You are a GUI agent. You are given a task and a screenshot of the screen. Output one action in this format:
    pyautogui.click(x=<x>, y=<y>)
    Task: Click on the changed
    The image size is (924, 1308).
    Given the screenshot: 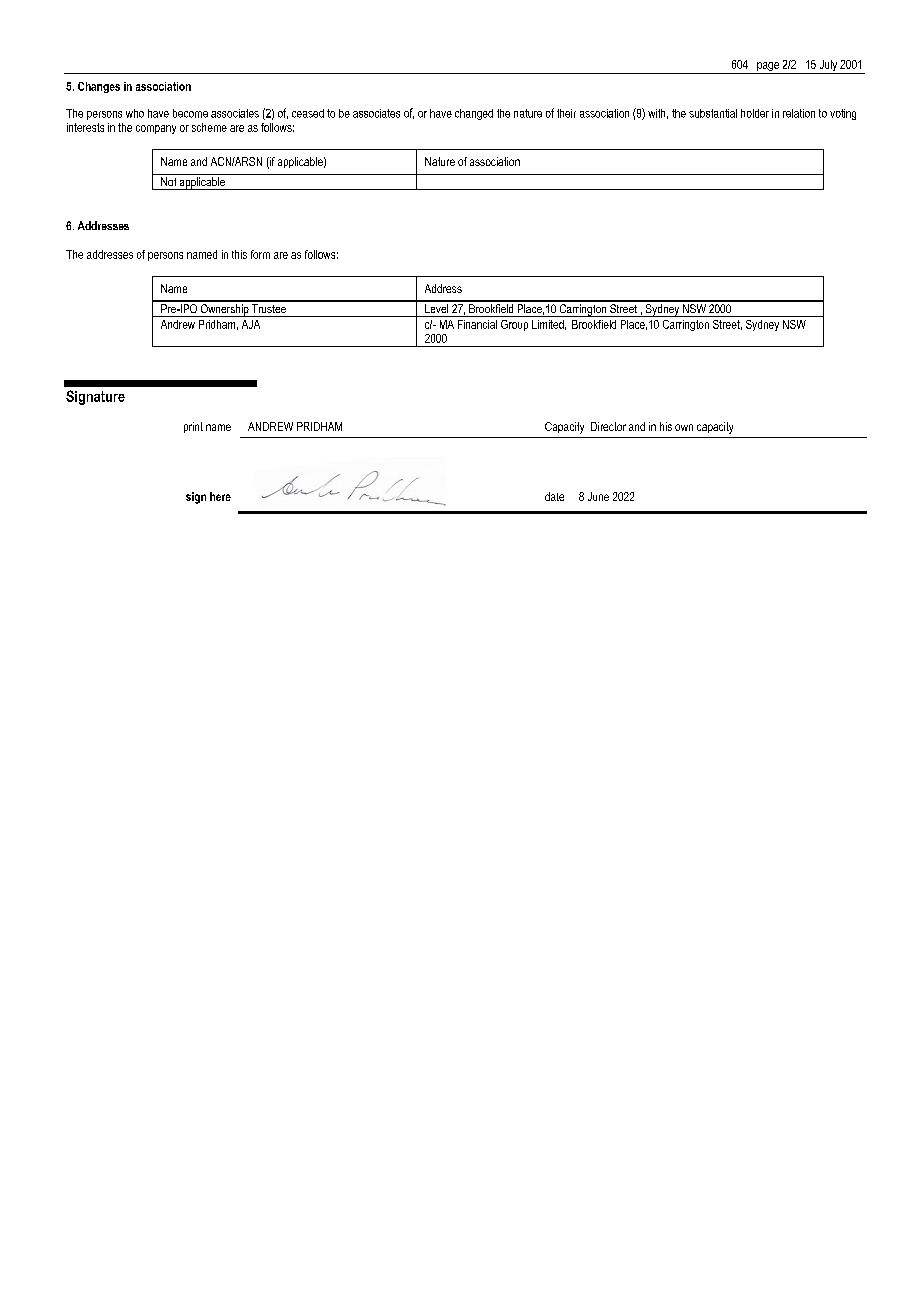 What is the action you would take?
    pyautogui.click(x=474, y=114)
